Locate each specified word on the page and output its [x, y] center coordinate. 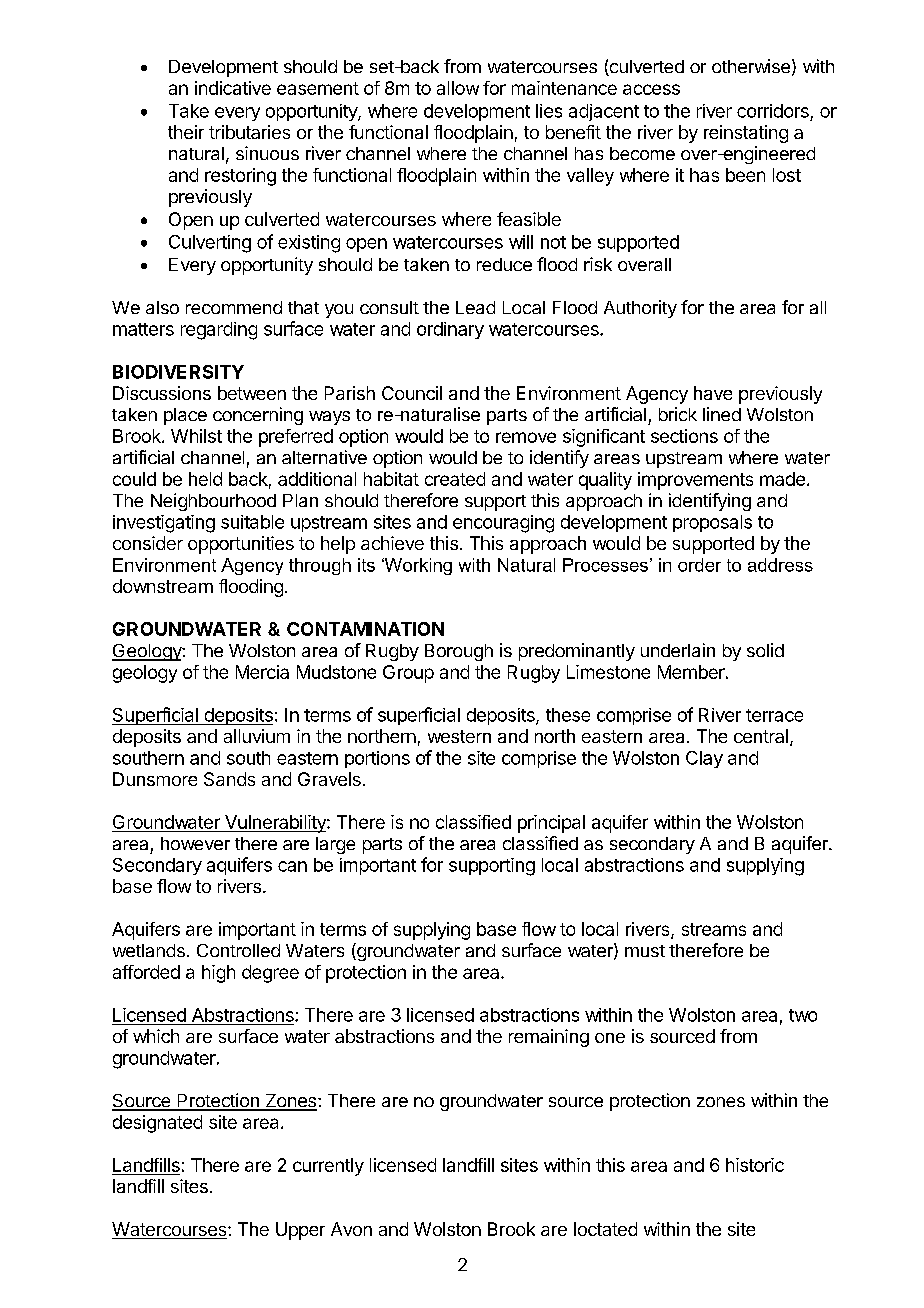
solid [765, 650]
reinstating [746, 134]
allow [458, 88]
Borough [459, 652]
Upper [300, 1231]
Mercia [262, 672]
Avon [351, 1229]
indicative [233, 88]
